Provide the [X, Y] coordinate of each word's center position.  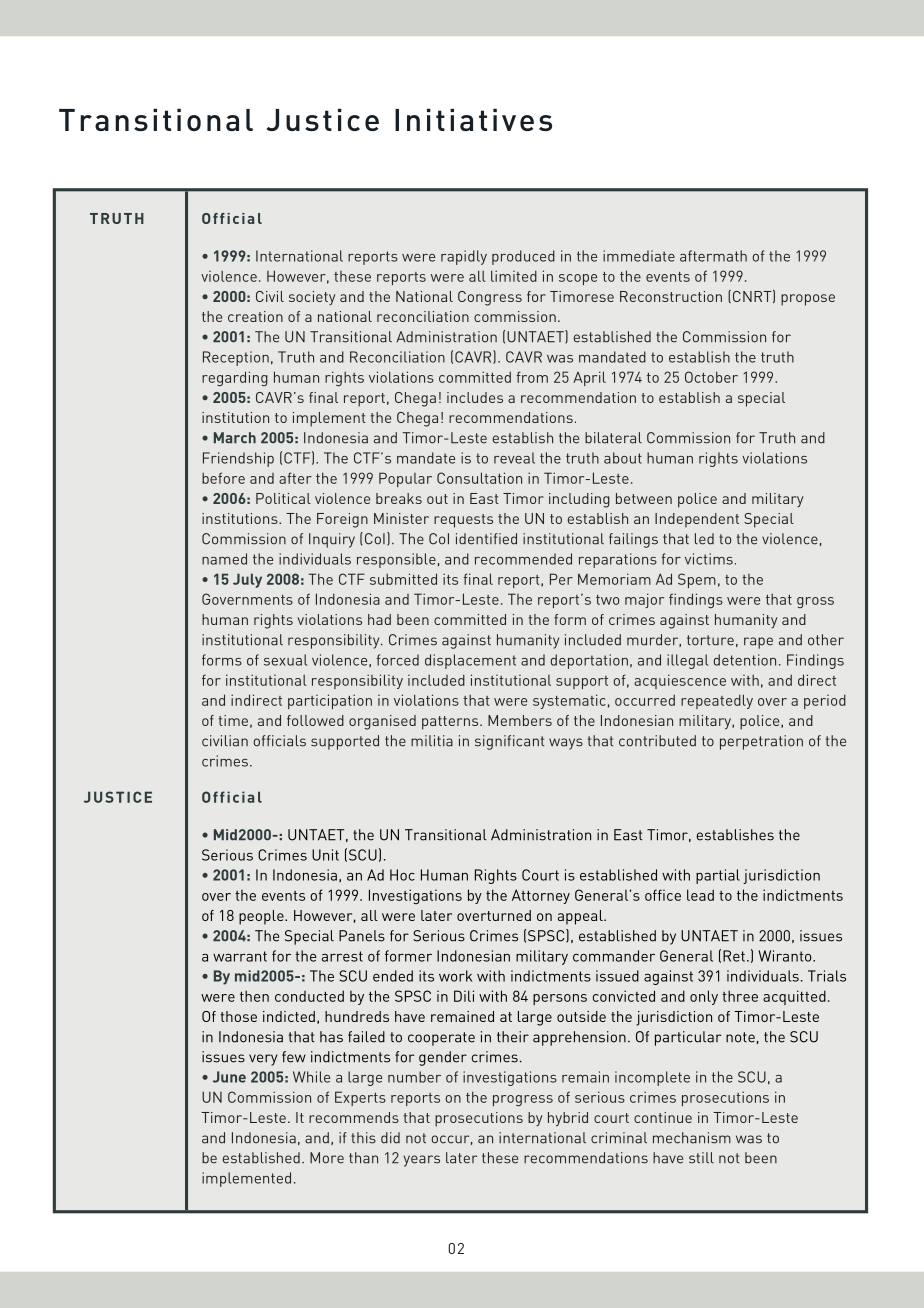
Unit [325, 855]
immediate [639, 256]
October [711, 377]
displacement [470, 661]
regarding [235, 378]
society [312, 298]
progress [523, 1100]
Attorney [541, 896]
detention [745, 660]
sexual [285, 660]
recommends [354, 1117]
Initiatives [473, 119]
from [532, 377]
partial [718, 876]
